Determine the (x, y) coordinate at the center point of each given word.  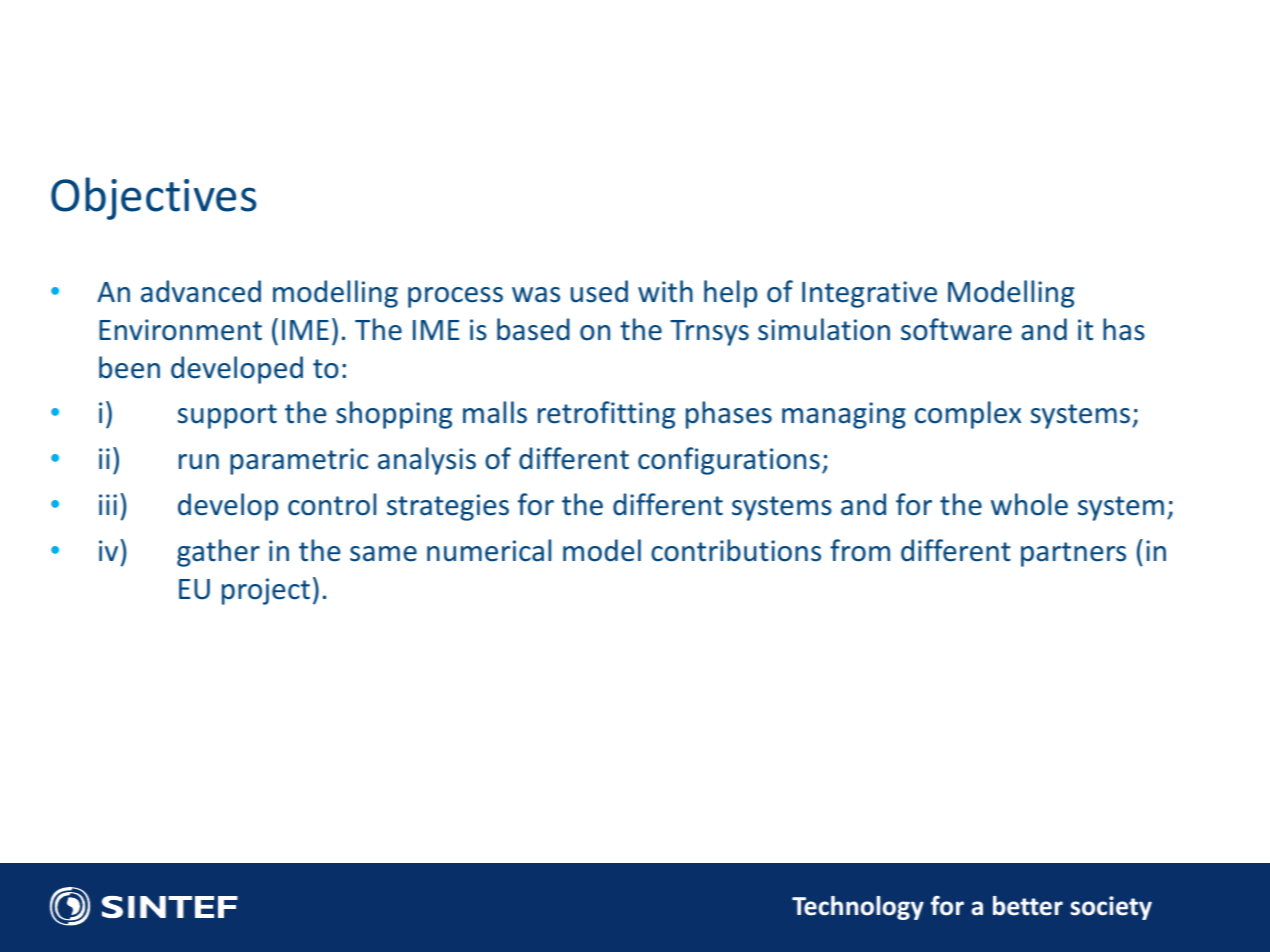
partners (1073, 554)
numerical (489, 550)
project (266, 591)
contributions (736, 550)
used (599, 291)
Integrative (869, 294)
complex (968, 415)
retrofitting (606, 415)
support (227, 416)
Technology (858, 908)
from (860, 550)
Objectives (154, 198)
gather (218, 553)
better (1028, 906)
